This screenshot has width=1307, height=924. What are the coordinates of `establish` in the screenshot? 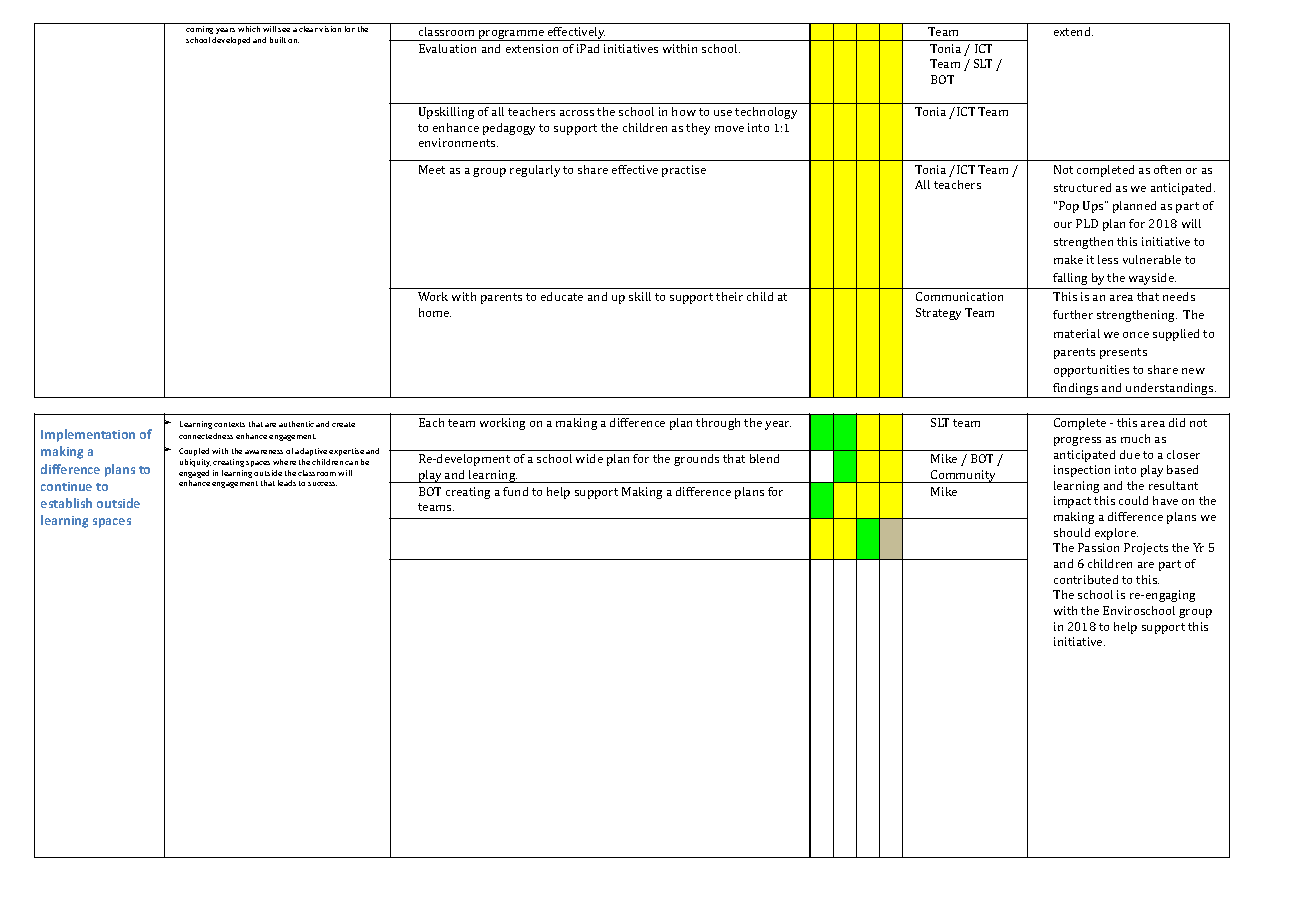 It's located at (66, 503).
